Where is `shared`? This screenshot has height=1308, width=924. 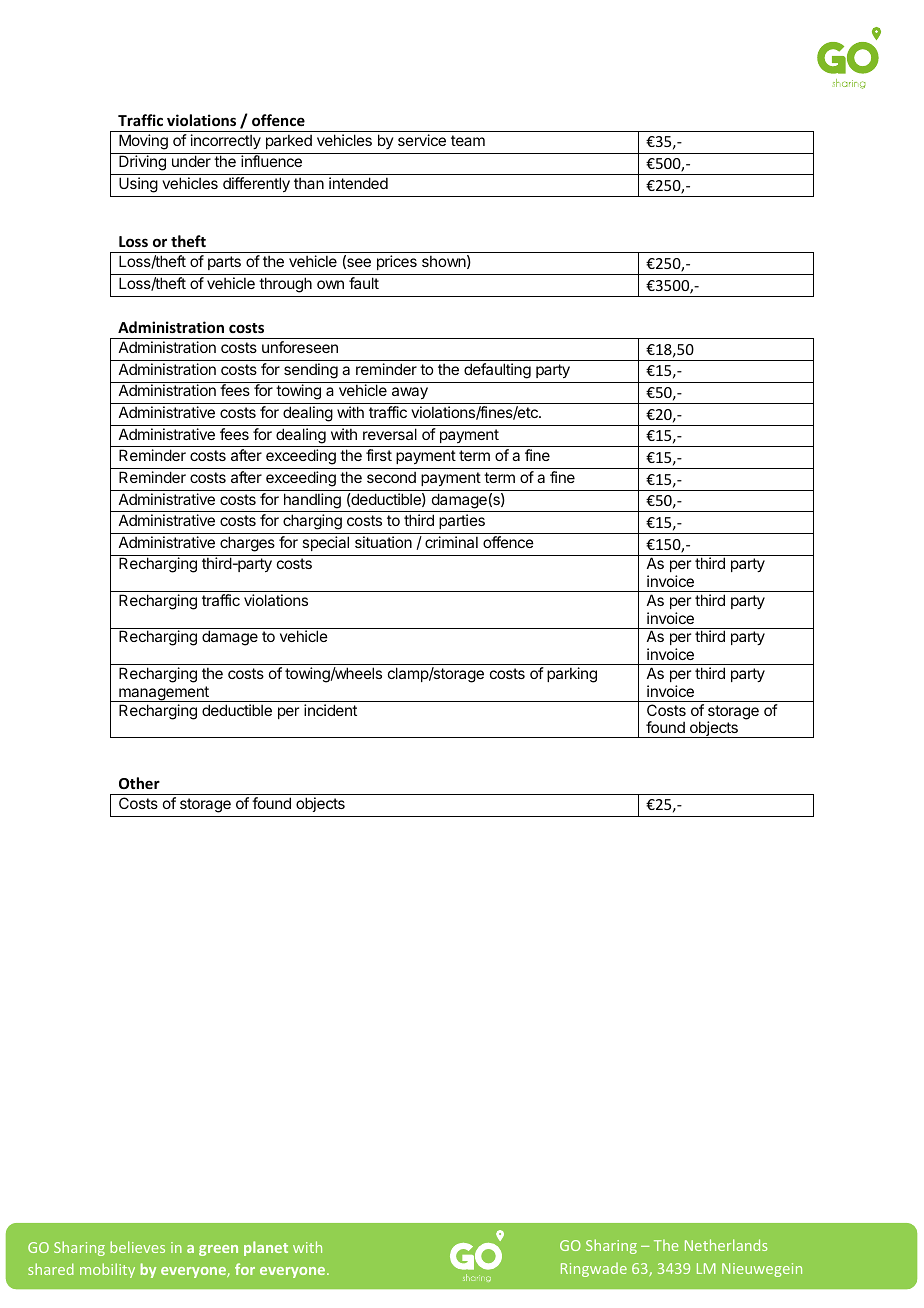 shared is located at coordinates (51, 1269).
